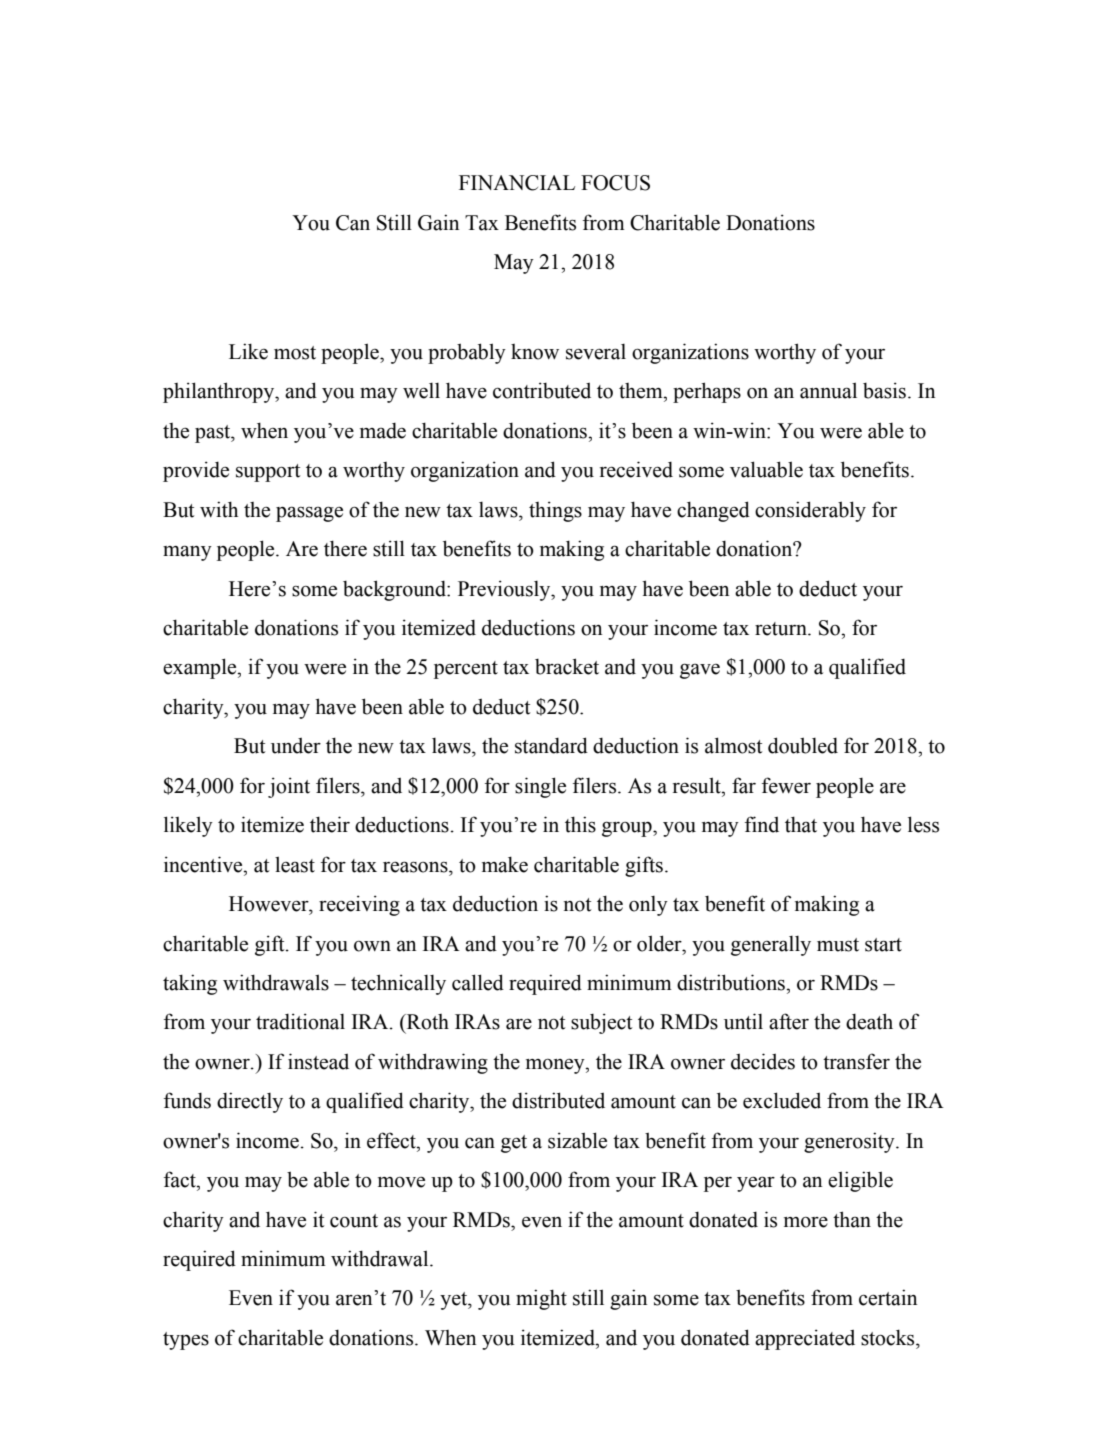  Describe the element at coordinates (517, 183) in the page. I see `FINANCIAL` at that location.
